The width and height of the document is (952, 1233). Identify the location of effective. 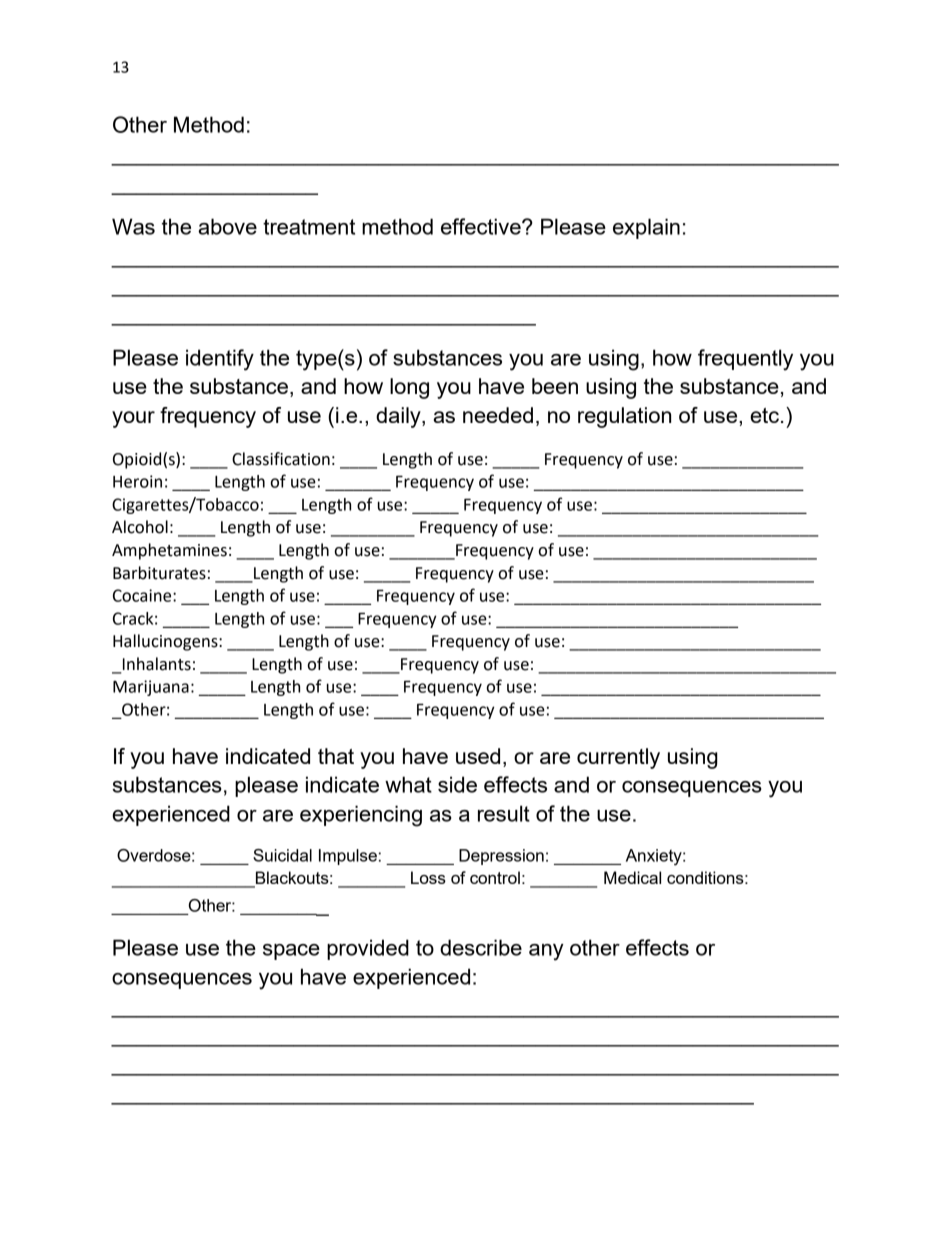
(482, 226).
